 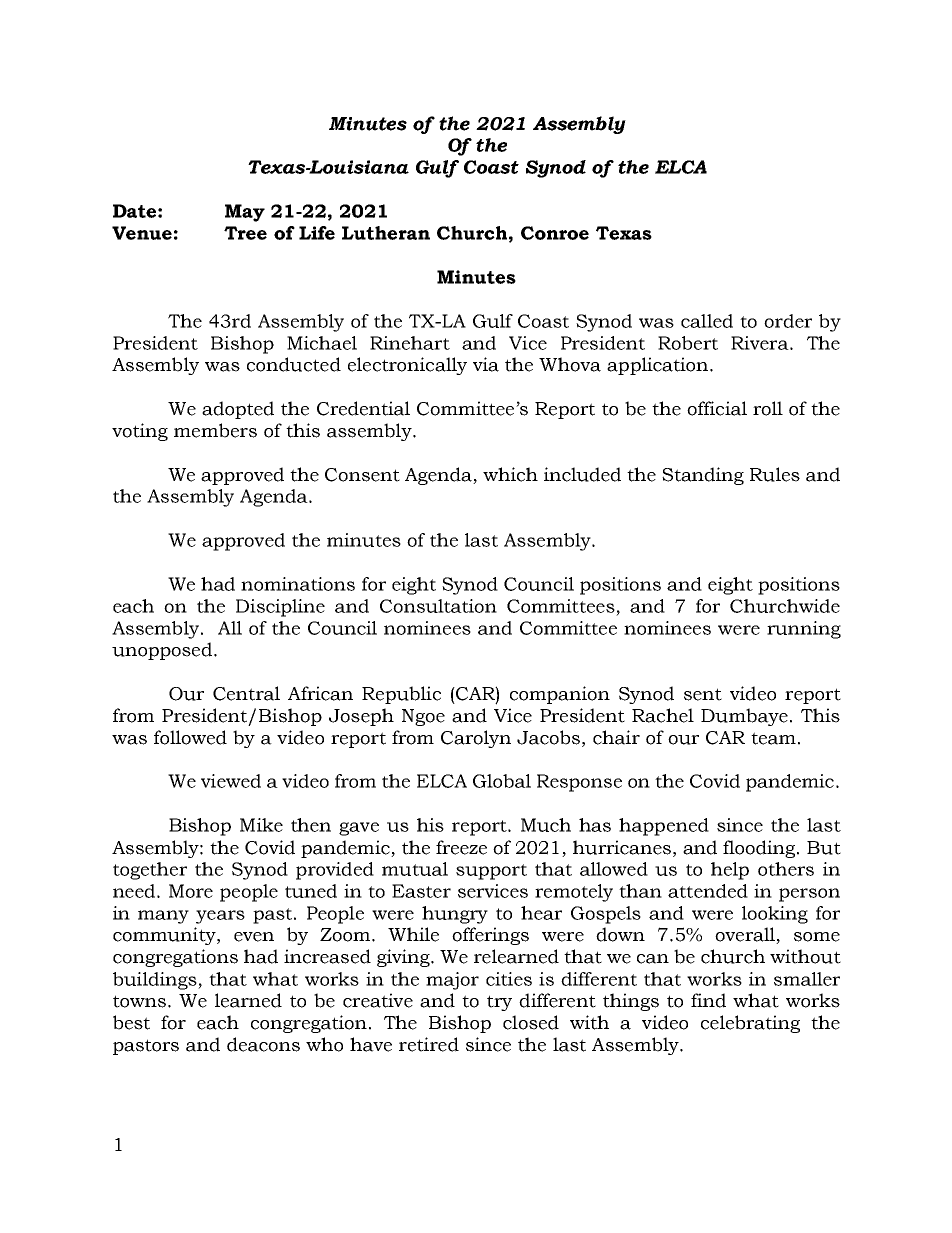 I want to click on called, so click(x=707, y=321).
